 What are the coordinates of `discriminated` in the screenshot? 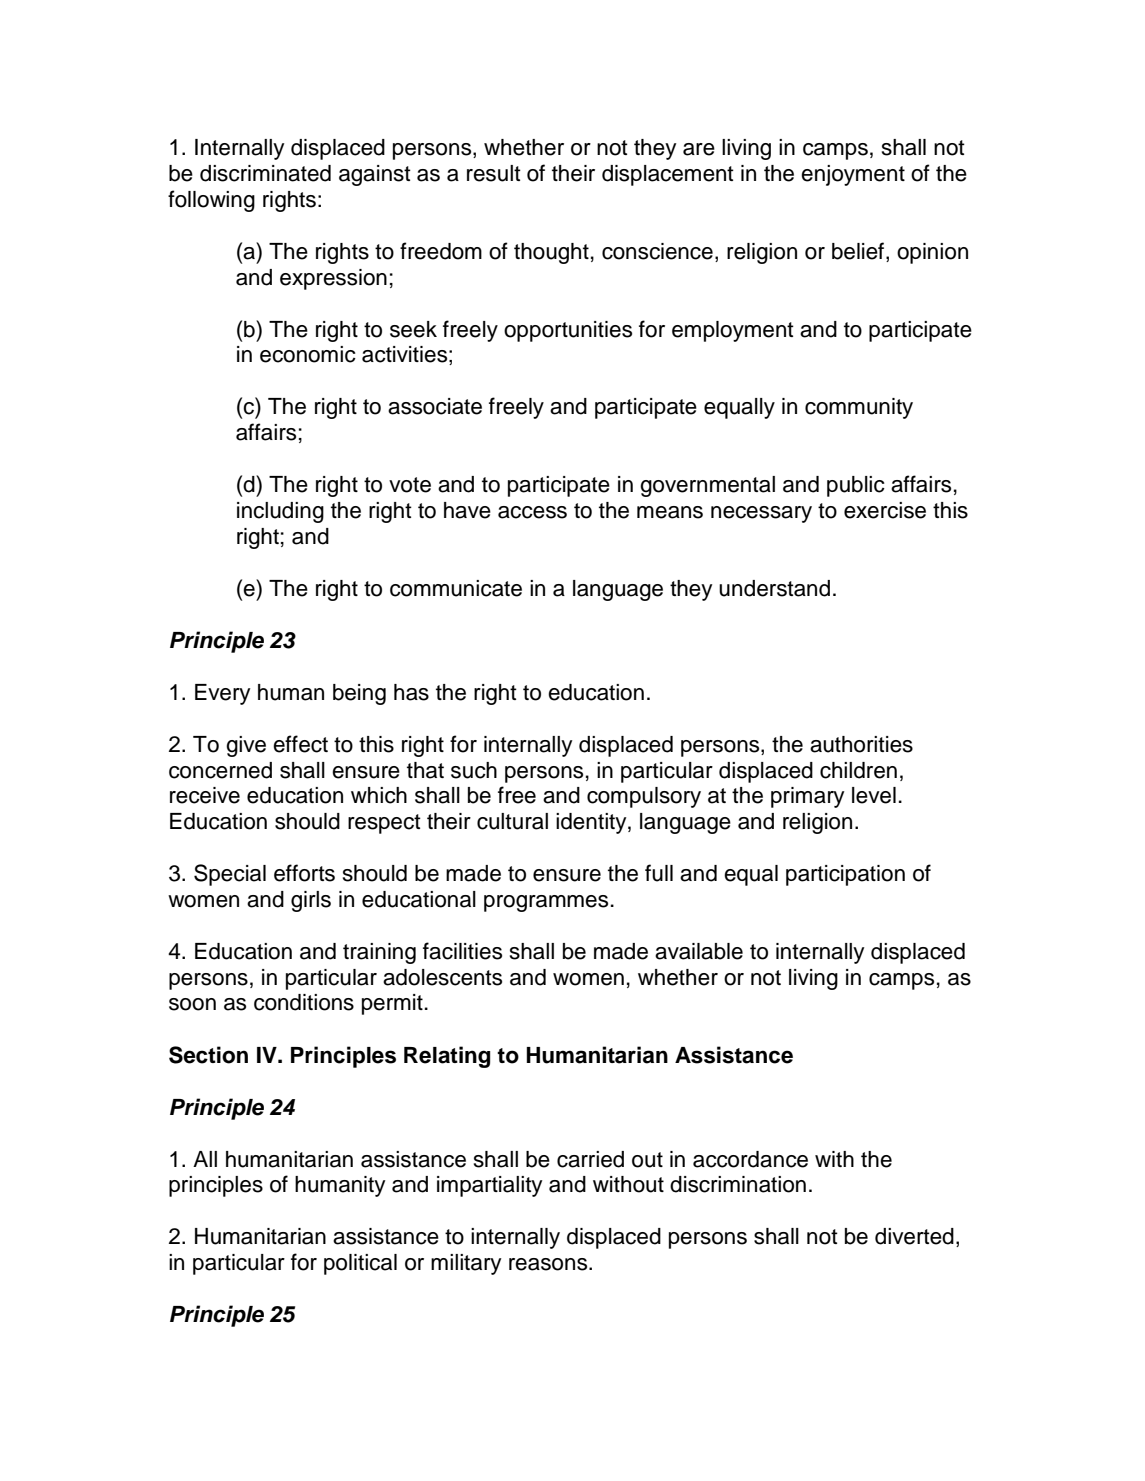 It's located at (265, 173).
